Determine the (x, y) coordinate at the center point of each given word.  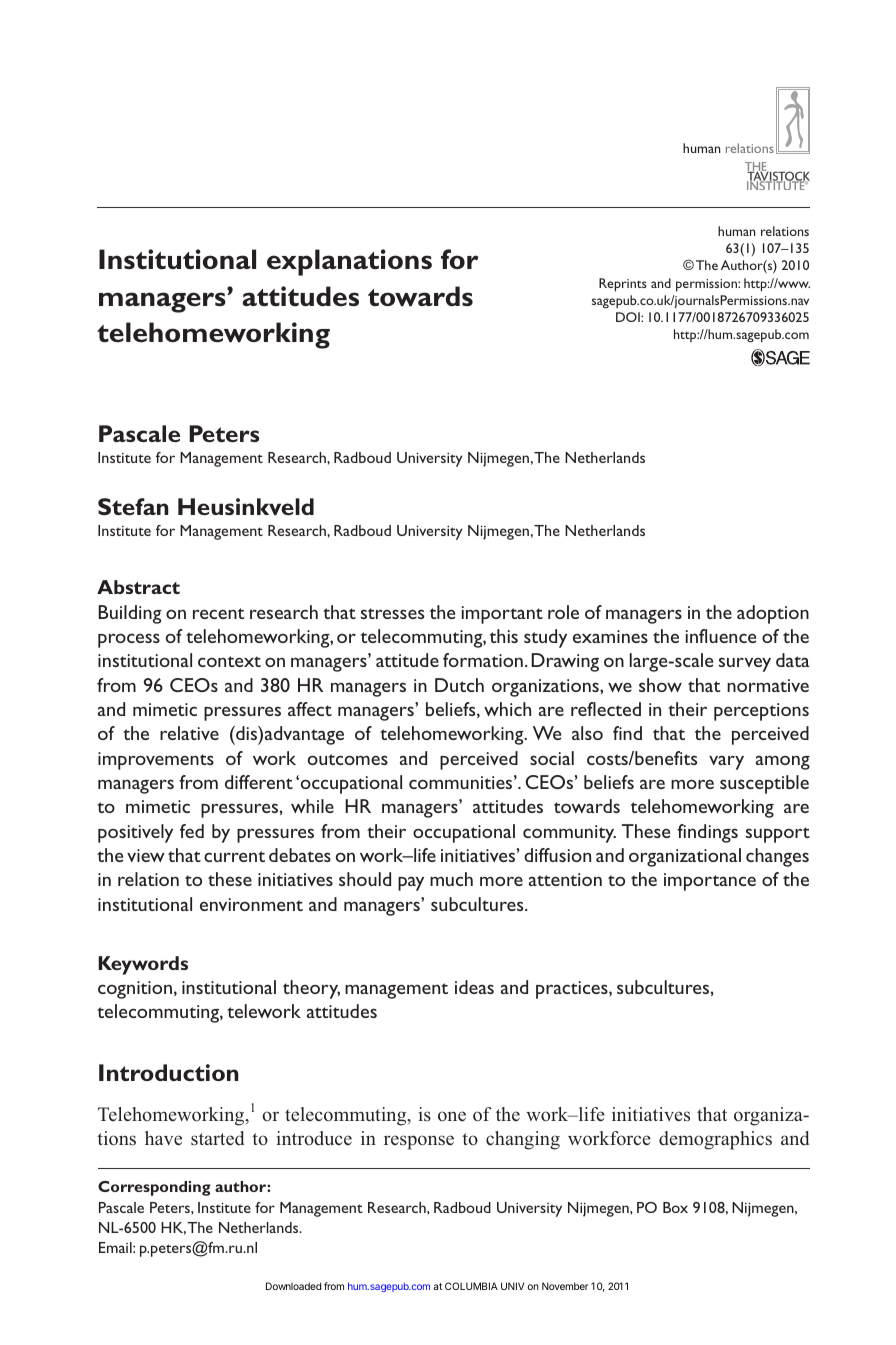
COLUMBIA (471, 1286)
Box (675, 1207)
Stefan (133, 506)
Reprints (623, 285)
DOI (629, 317)
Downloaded (293, 1286)
